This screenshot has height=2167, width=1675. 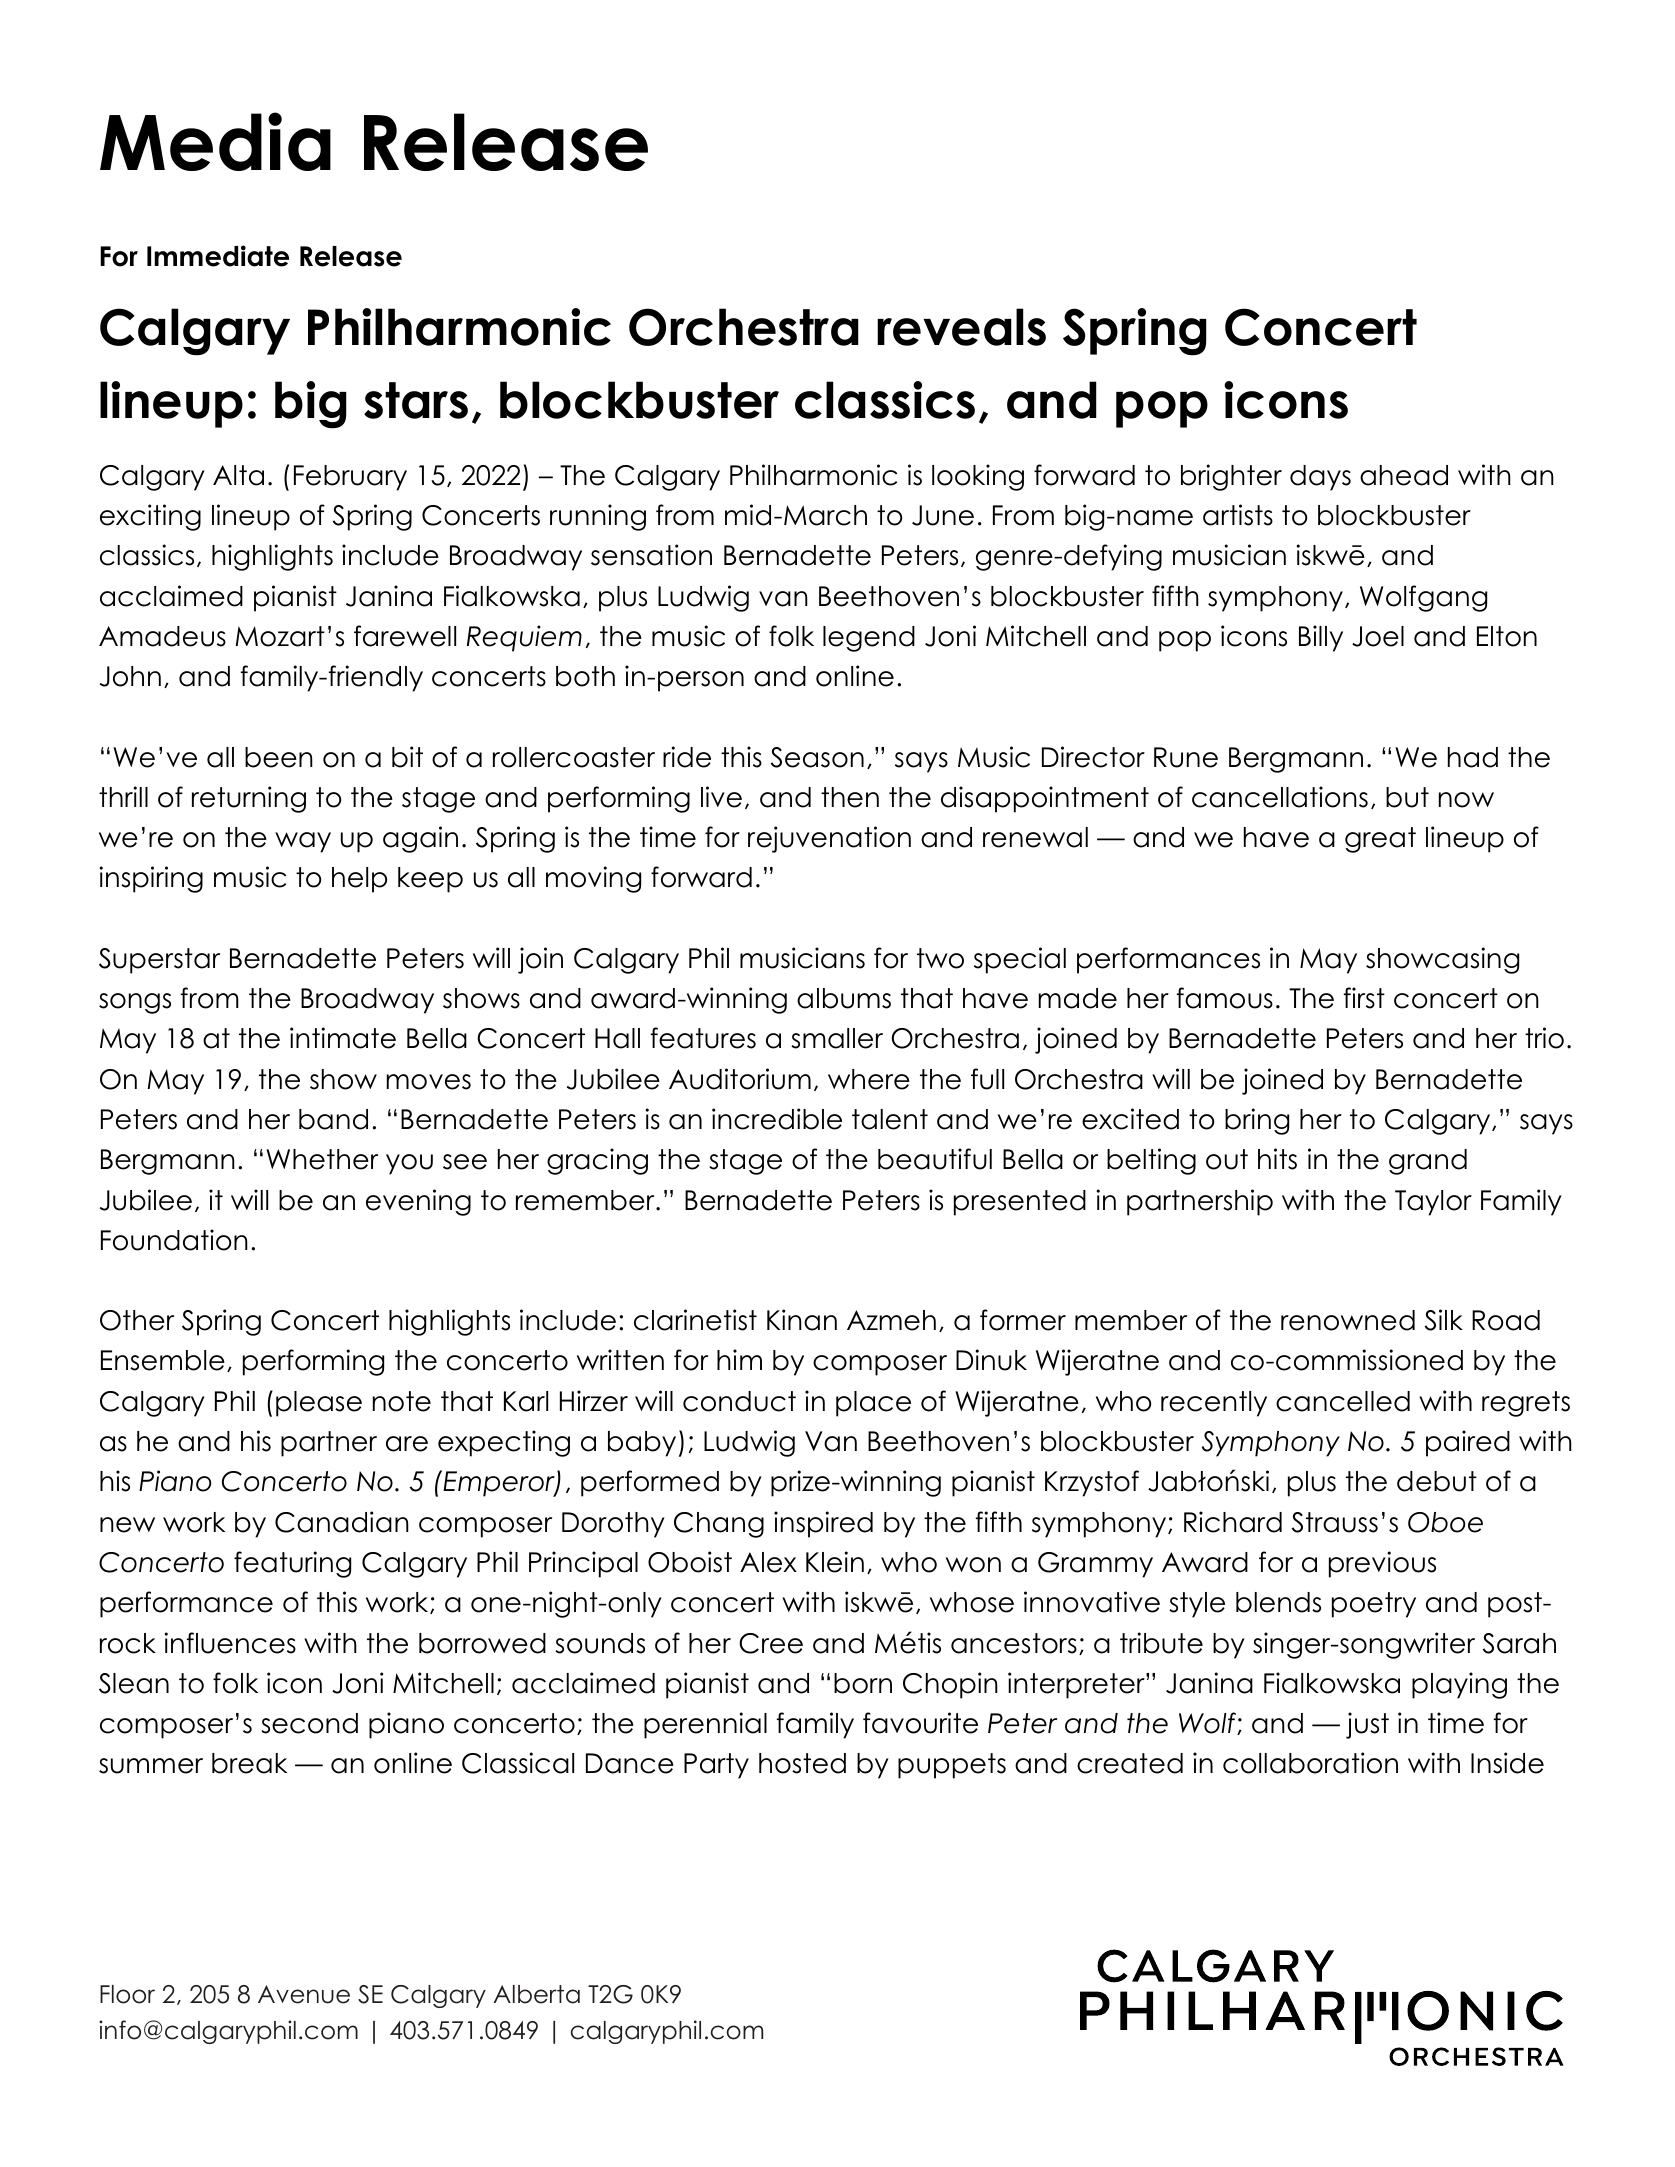 I want to click on stars, so click(x=416, y=400).
